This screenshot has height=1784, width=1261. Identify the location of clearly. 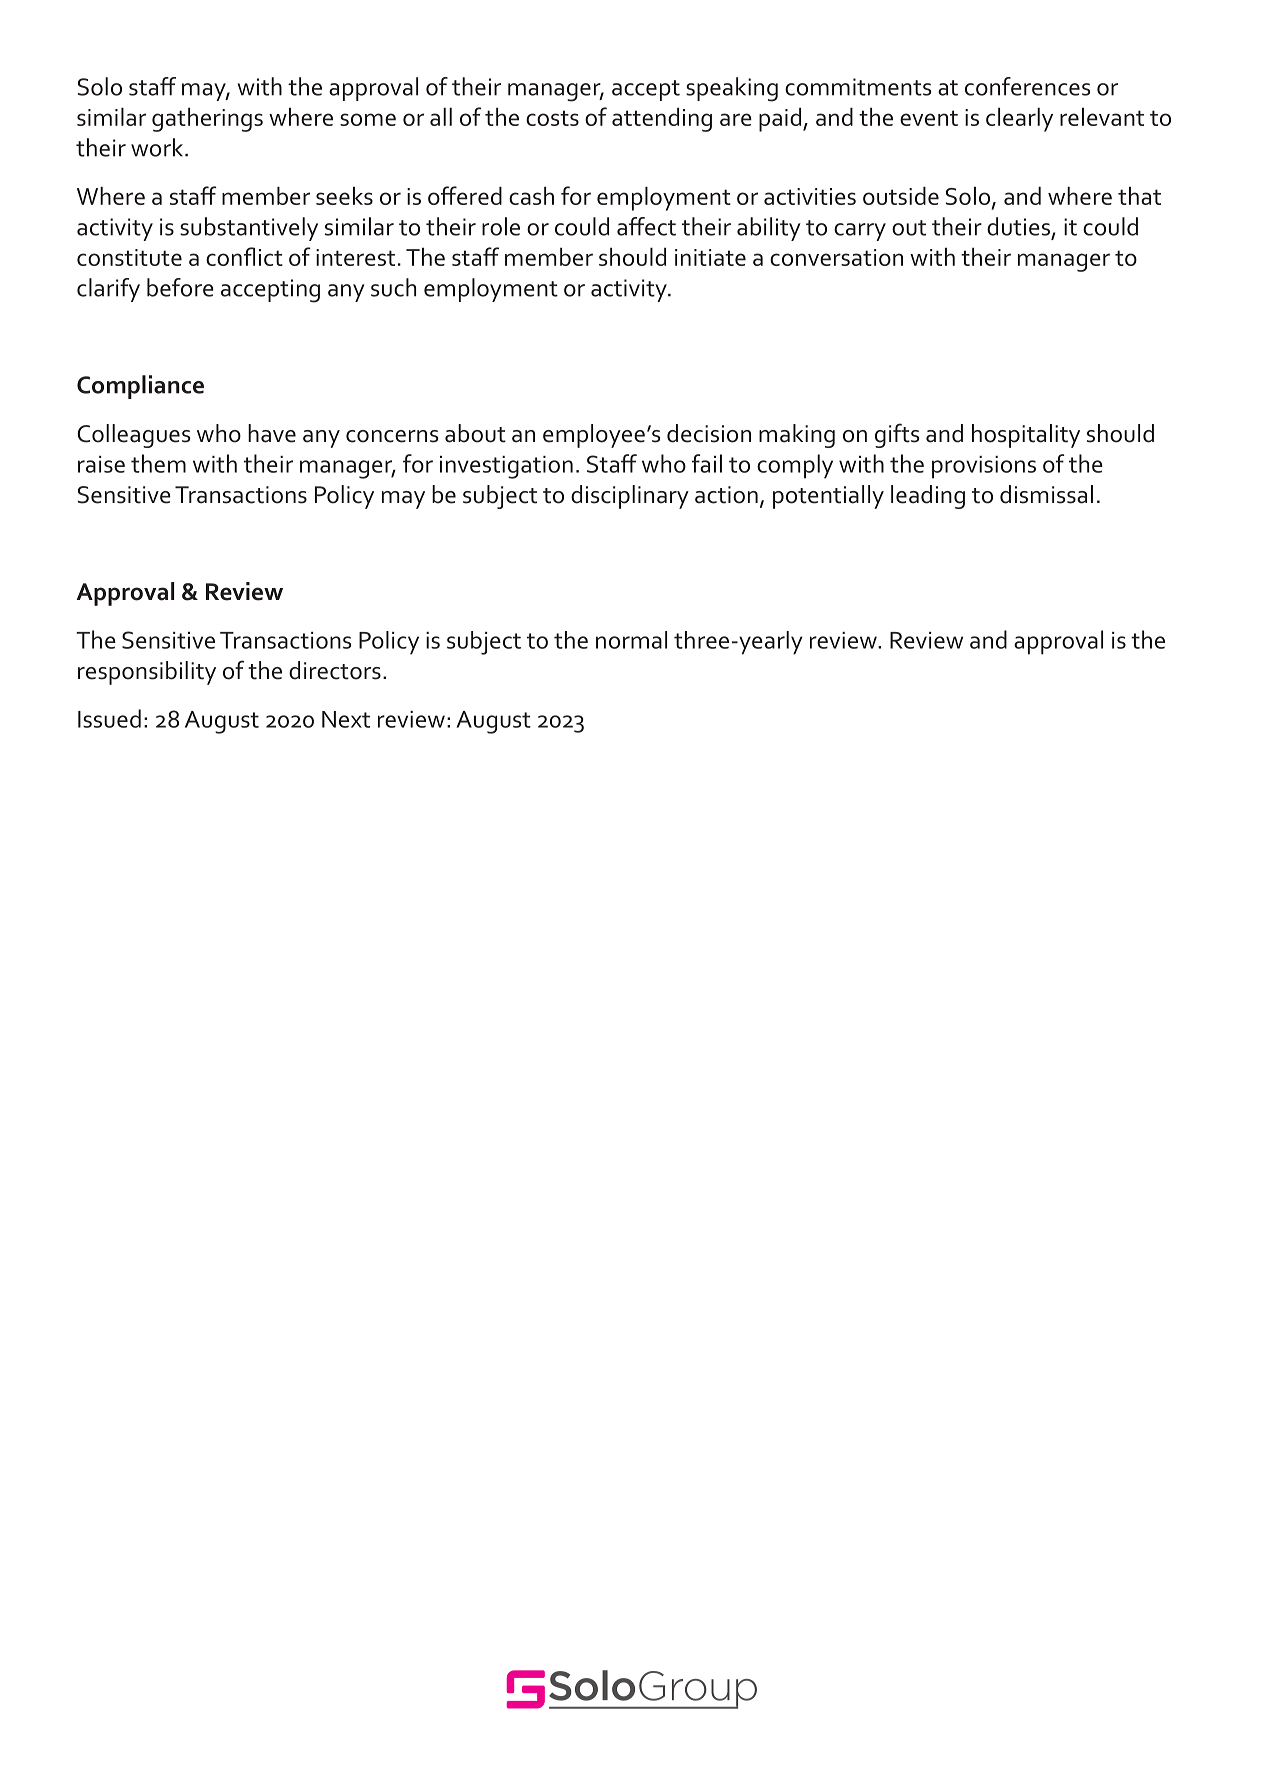
(1019, 119).
